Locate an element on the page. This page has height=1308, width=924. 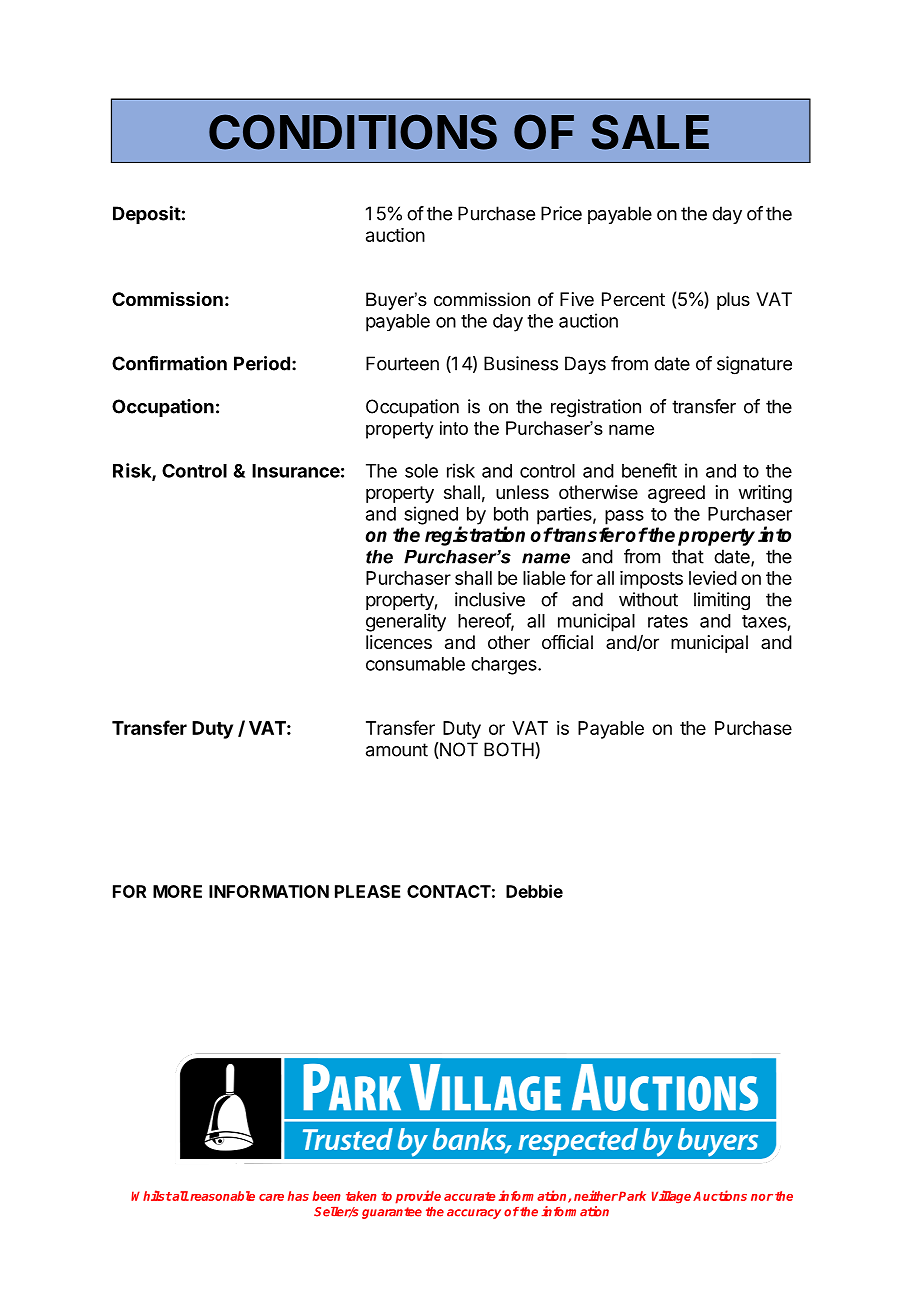
Debbie is located at coordinates (534, 891).
